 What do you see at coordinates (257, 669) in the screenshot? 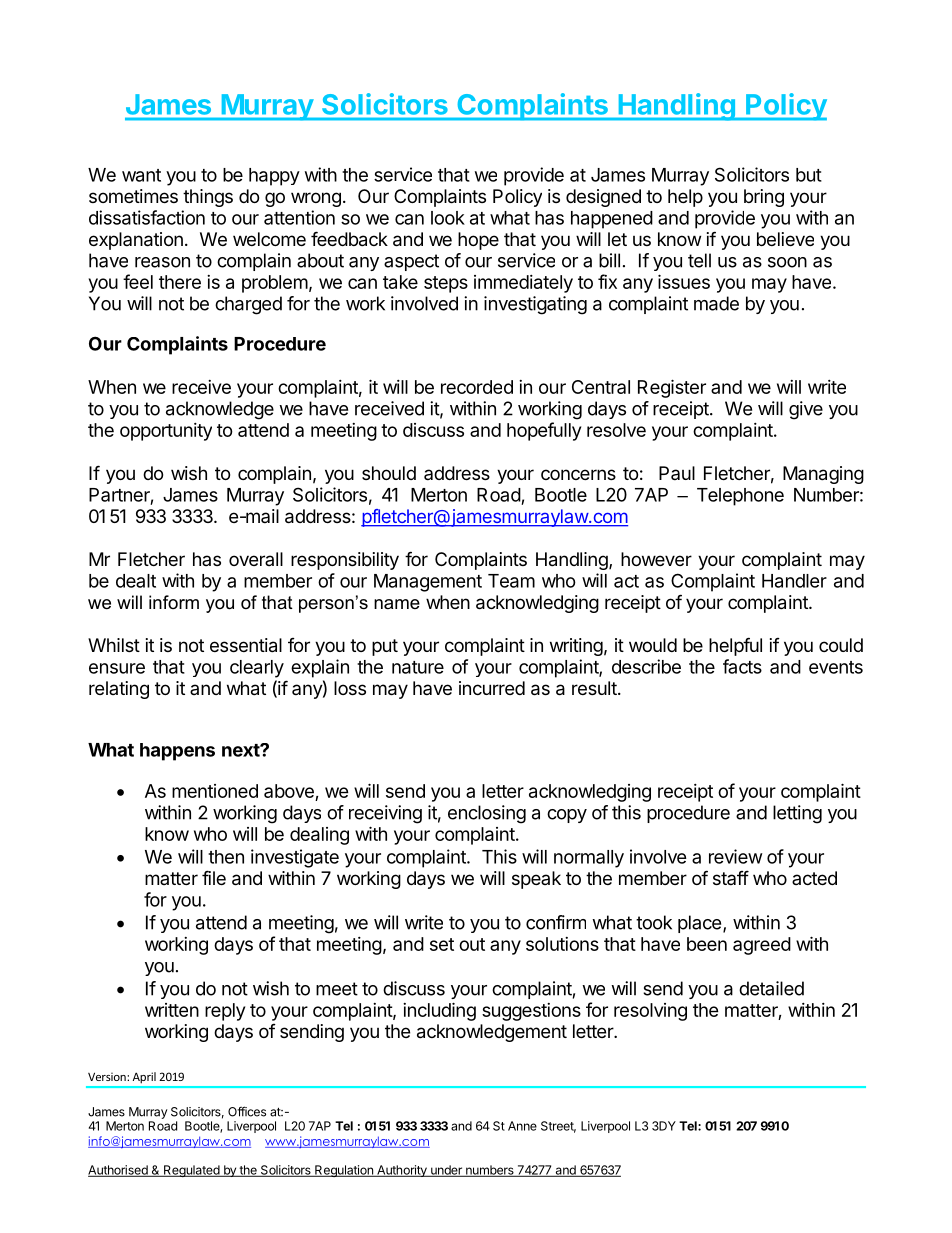
I see `clearly` at bounding box center [257, 669].
